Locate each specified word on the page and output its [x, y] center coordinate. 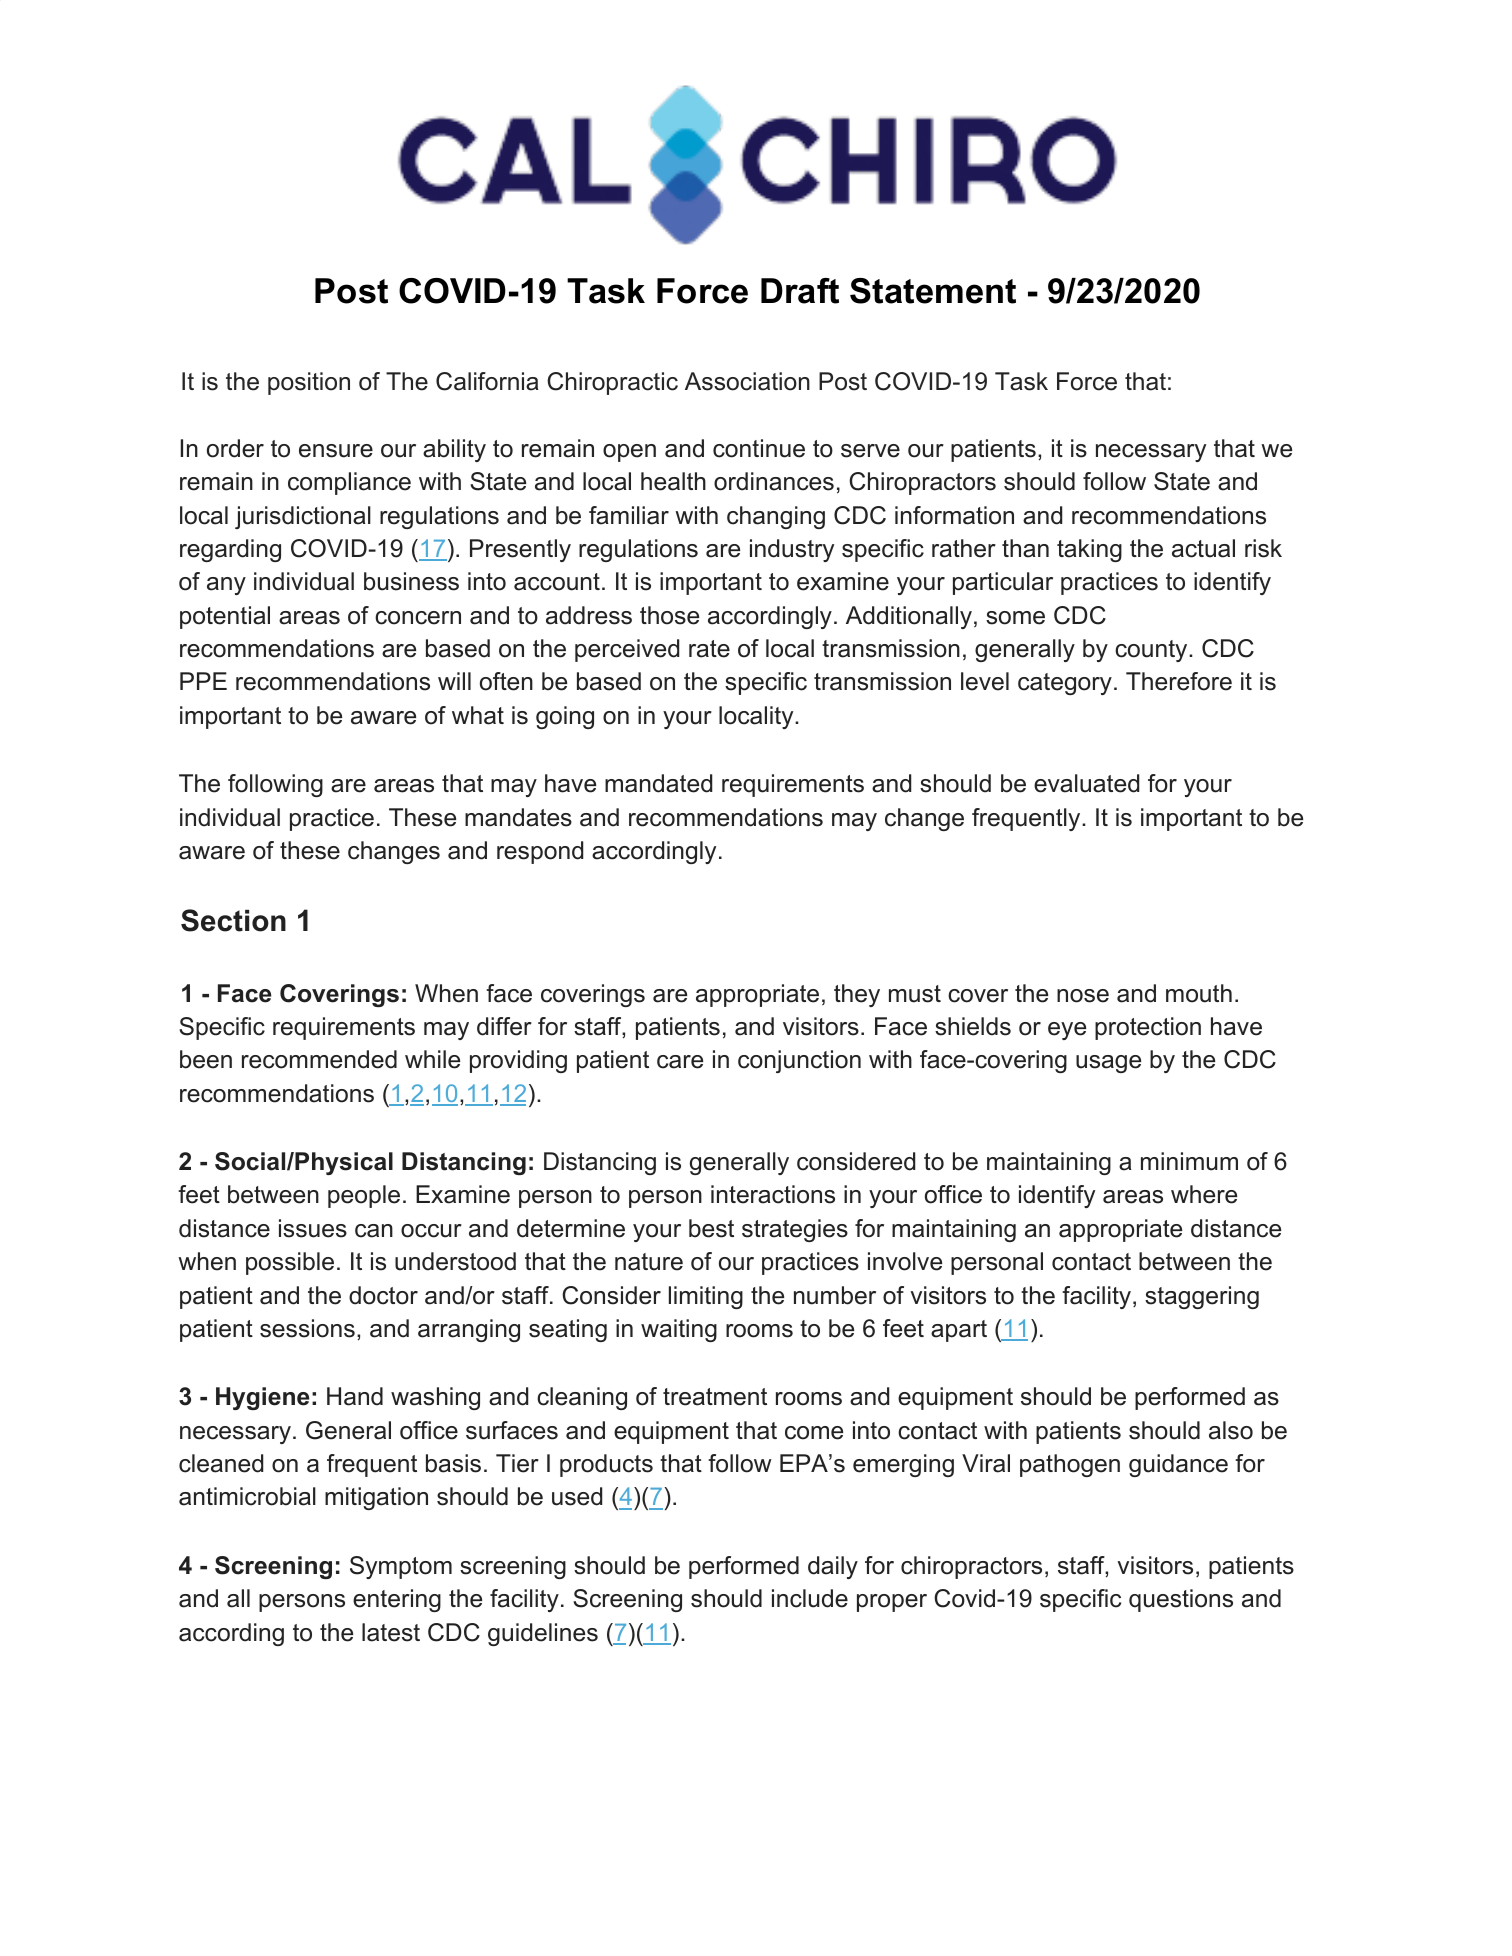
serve [870, 451]
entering [397, 1600]
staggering [1202, 1297]
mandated [658, 783]
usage [1108, 1064]
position [309, 383]
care [680, 1062]
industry [792, 550]
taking [1089, 550]
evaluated [1086, 783]
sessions [307, 1328]
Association [747, 381]
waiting [679, 1330]
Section [233, 920]
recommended [319, 1059]
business [411, 581]
